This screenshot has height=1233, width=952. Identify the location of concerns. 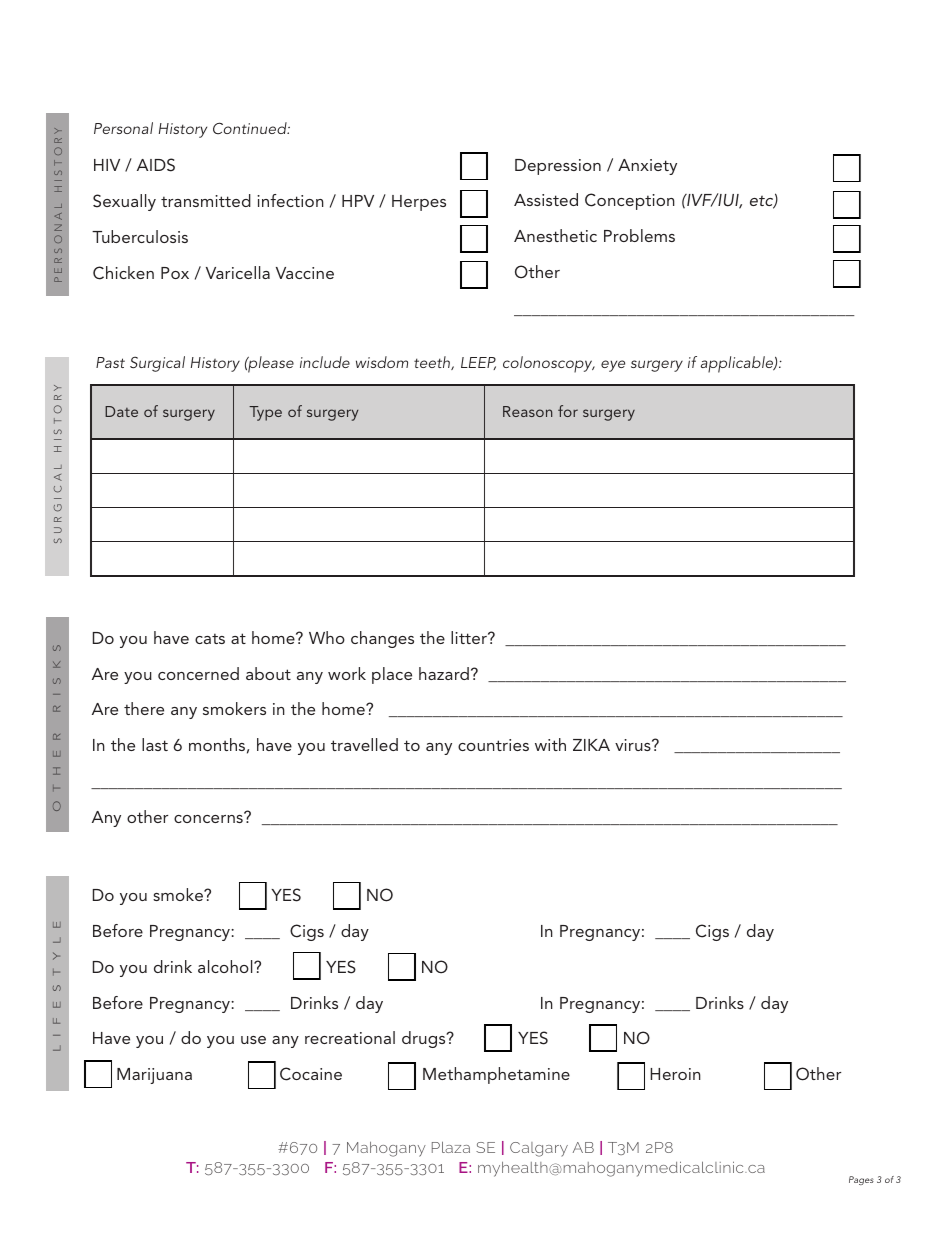
(209, 818).
